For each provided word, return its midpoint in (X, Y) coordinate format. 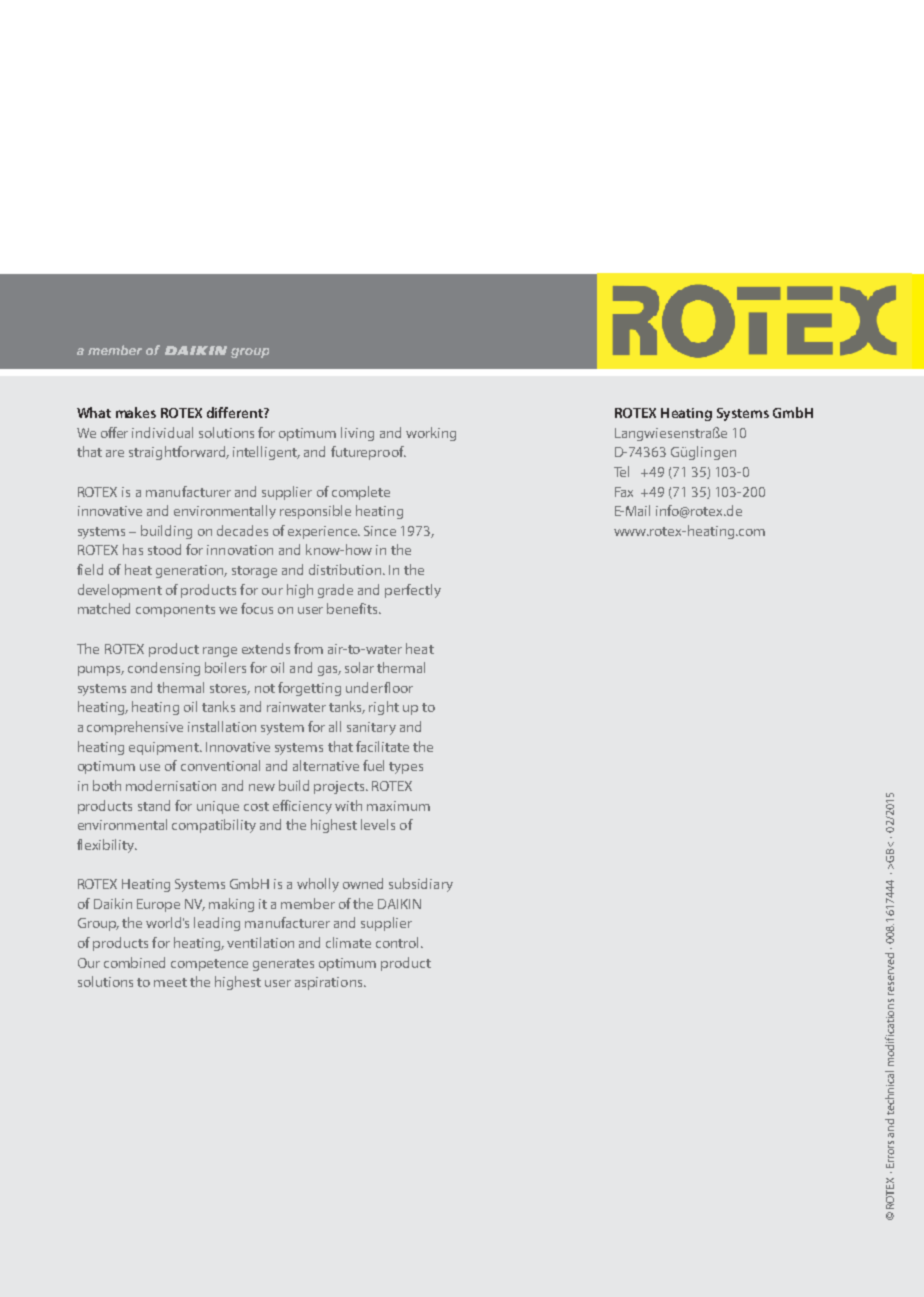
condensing (164, 669)
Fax (624, 492)
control (397, 942)
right (384, 708)
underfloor (379, 687)
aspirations (330, 983)
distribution (346, 569)
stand (154, 805)
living (357, 434)
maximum (398, 806)
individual (162, 432)
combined (134, 962)
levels (378, 824)
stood (164, 549)
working (431, 434)
